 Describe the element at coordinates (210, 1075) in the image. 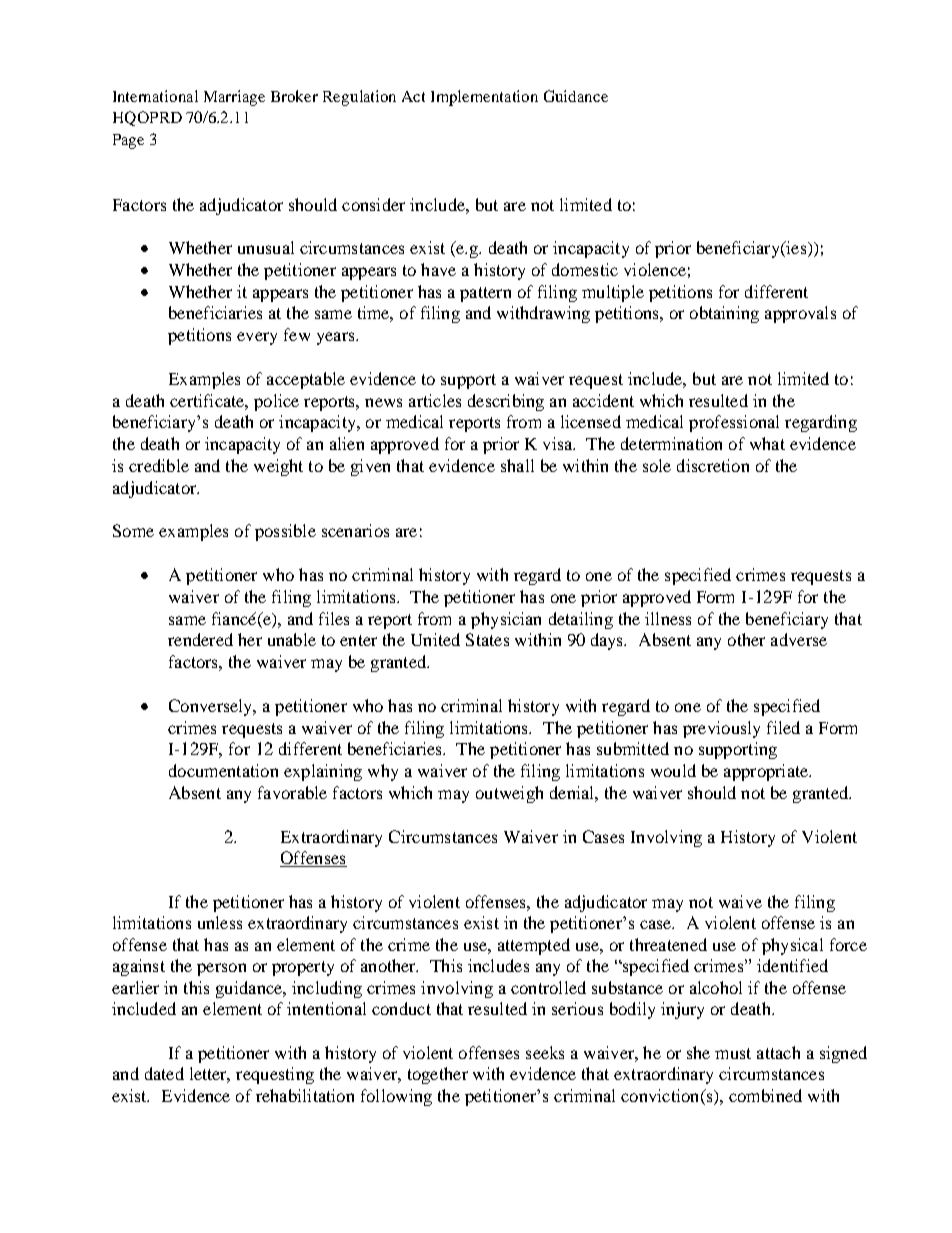

I see `letter` at that location.
